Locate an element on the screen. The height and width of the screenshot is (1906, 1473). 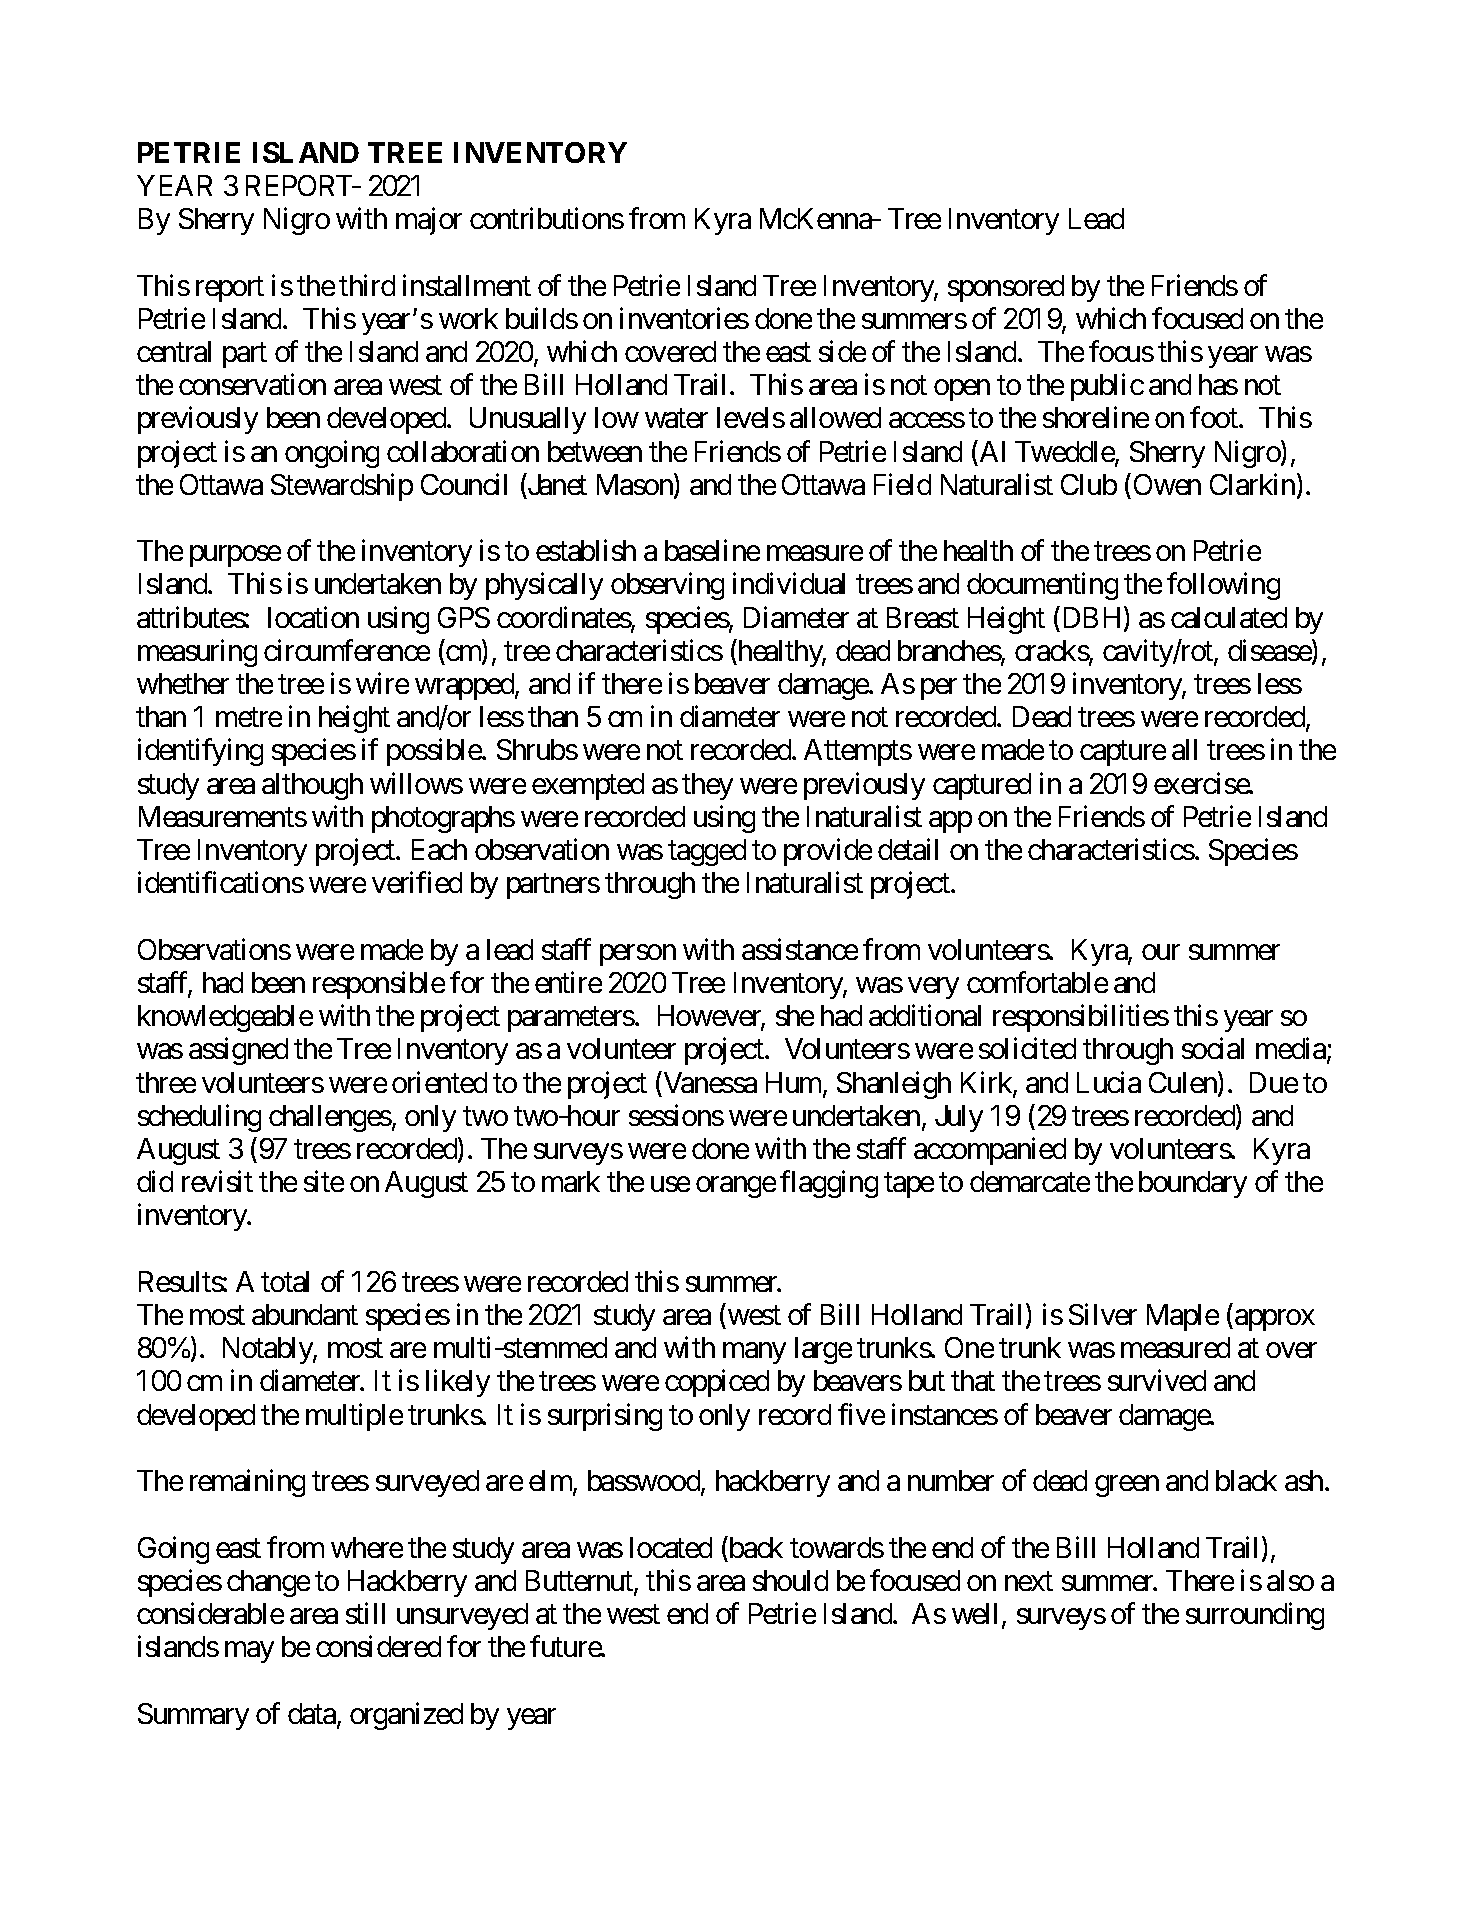
sponsored is located at coordinates (1006, 288).
